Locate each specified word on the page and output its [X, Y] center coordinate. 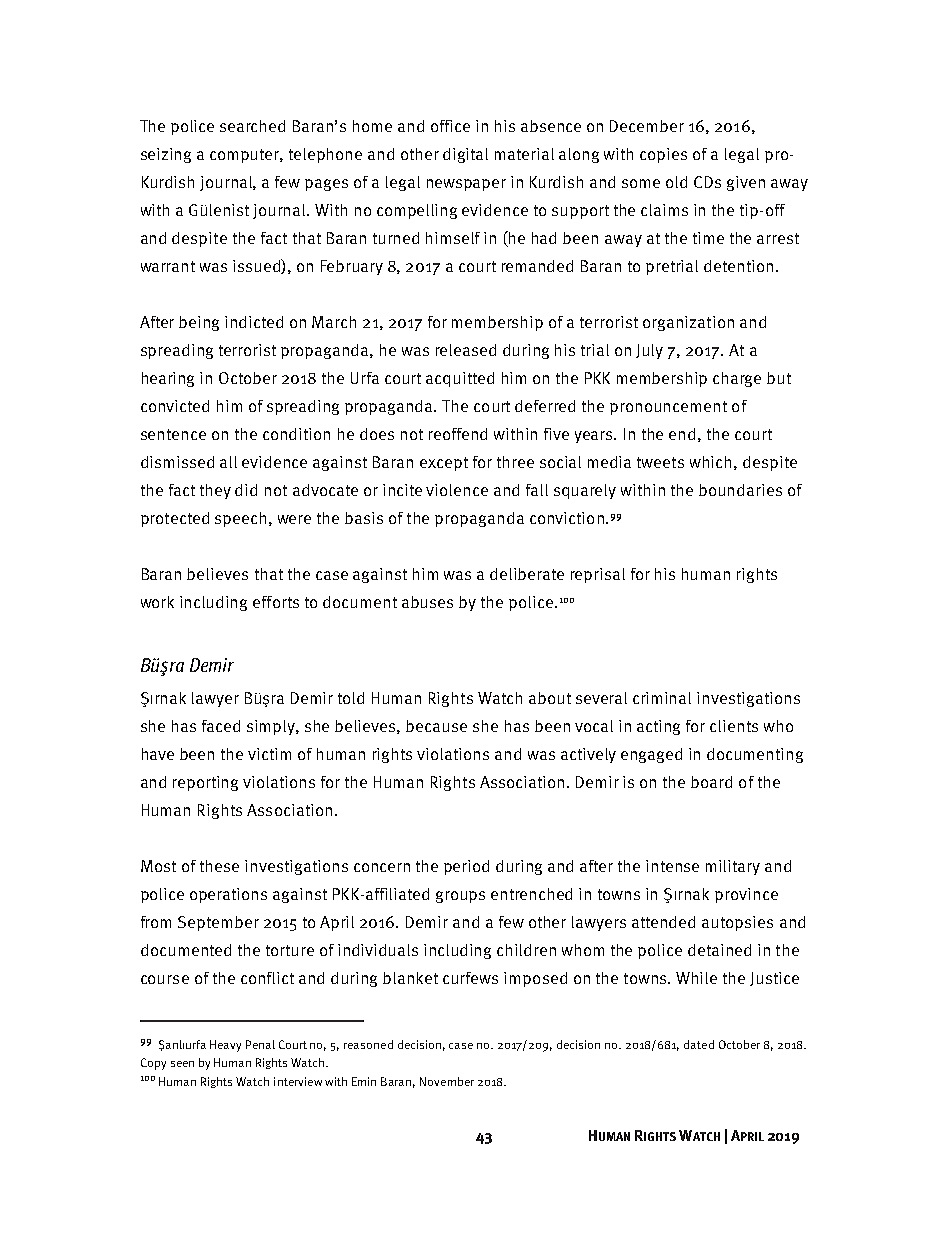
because [436, 726]
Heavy [225, 1046]
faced [221, 726]
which [710, 462]
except [444, 464]
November [447, 1081]
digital [465, 155]
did [246, 490]
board [711, 782]
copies [663, 155]
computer [246, 156]
